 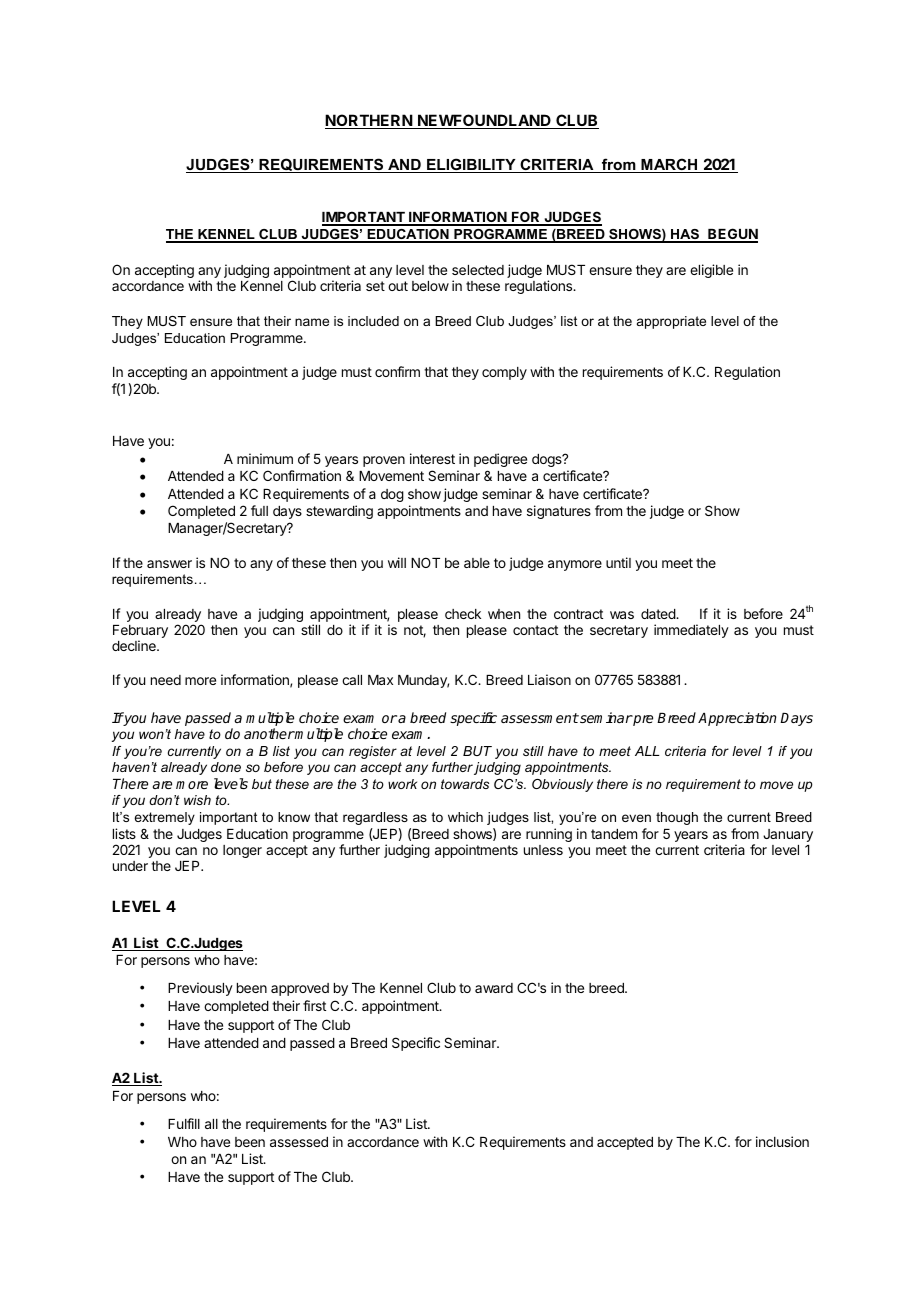 I want to click on ELIGIBILITY, so click(x=471, y=165).
